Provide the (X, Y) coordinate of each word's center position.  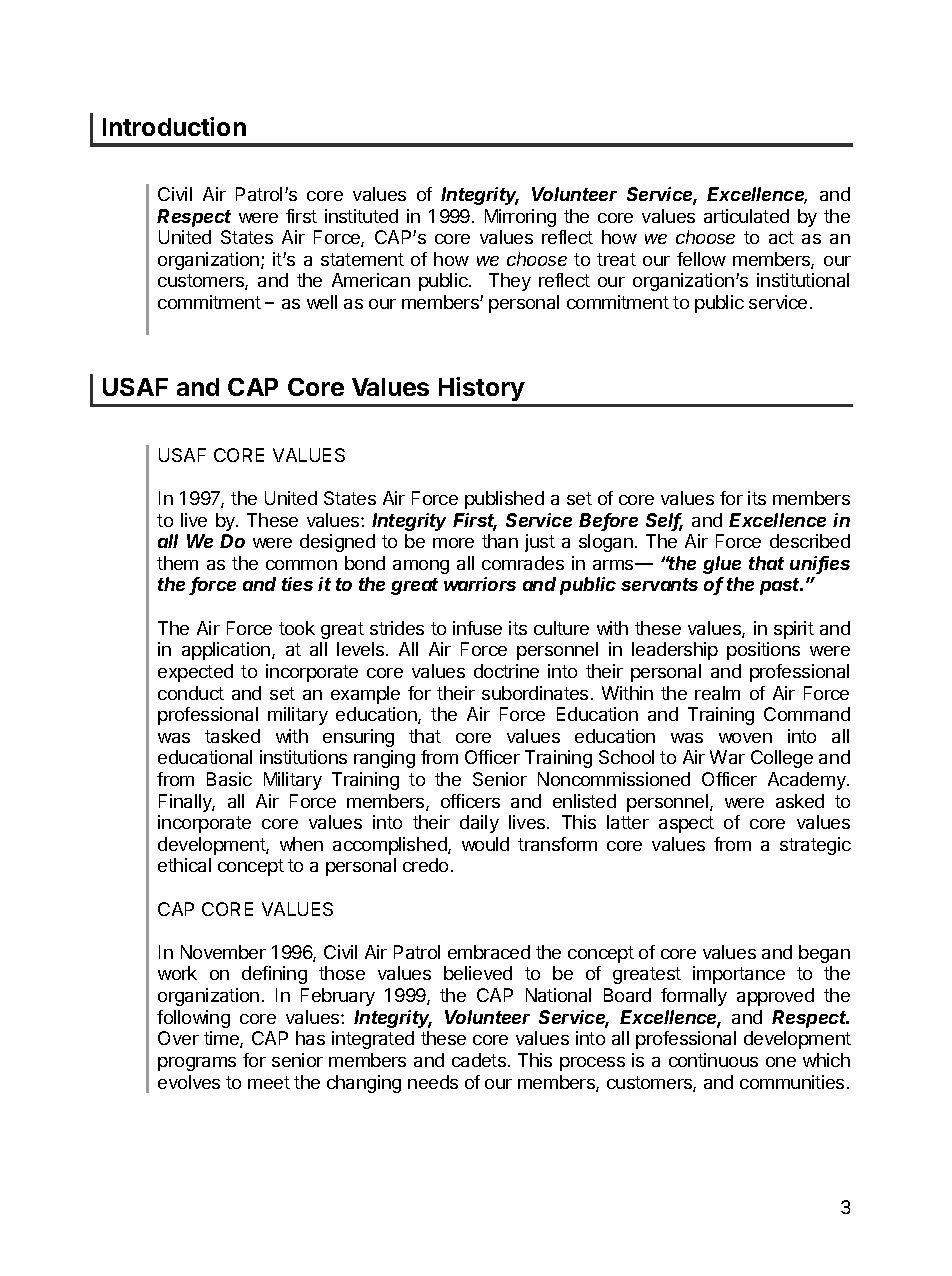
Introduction (174, 126)
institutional (803, 280)
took (297, 628)
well (322, 302)
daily (479, 824)
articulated (746, 216)
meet (269, 1082)
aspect (686, 824)
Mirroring (520, 218)
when (301, 844)
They (510, 282)
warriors (480, 584)
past (781, 586)
